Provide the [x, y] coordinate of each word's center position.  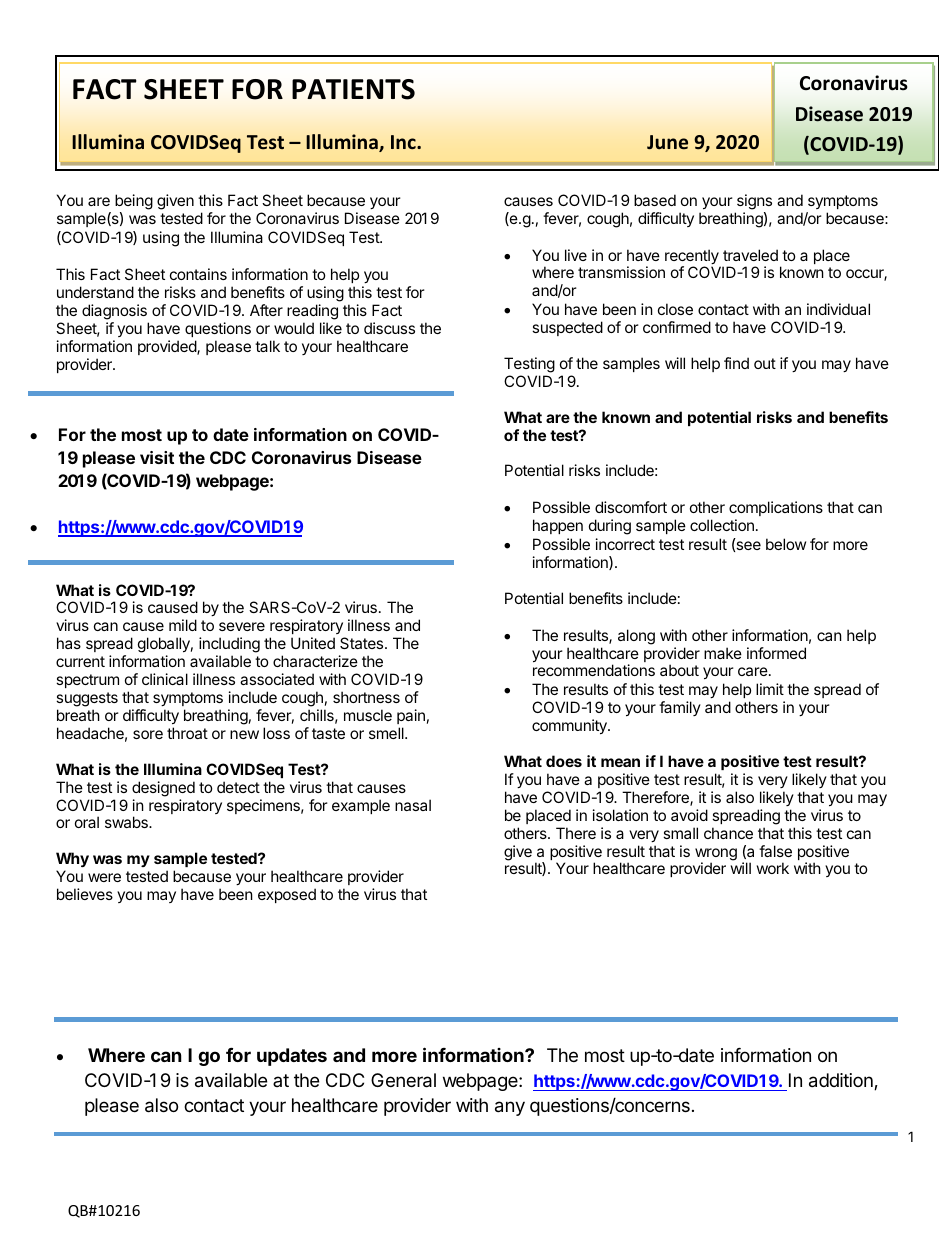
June [667, 142]
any [510, 1108]
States [363, 643]
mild [183, 625]
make [723, 653]
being [134, 202]
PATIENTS [353, 89]
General [403, 1080]
